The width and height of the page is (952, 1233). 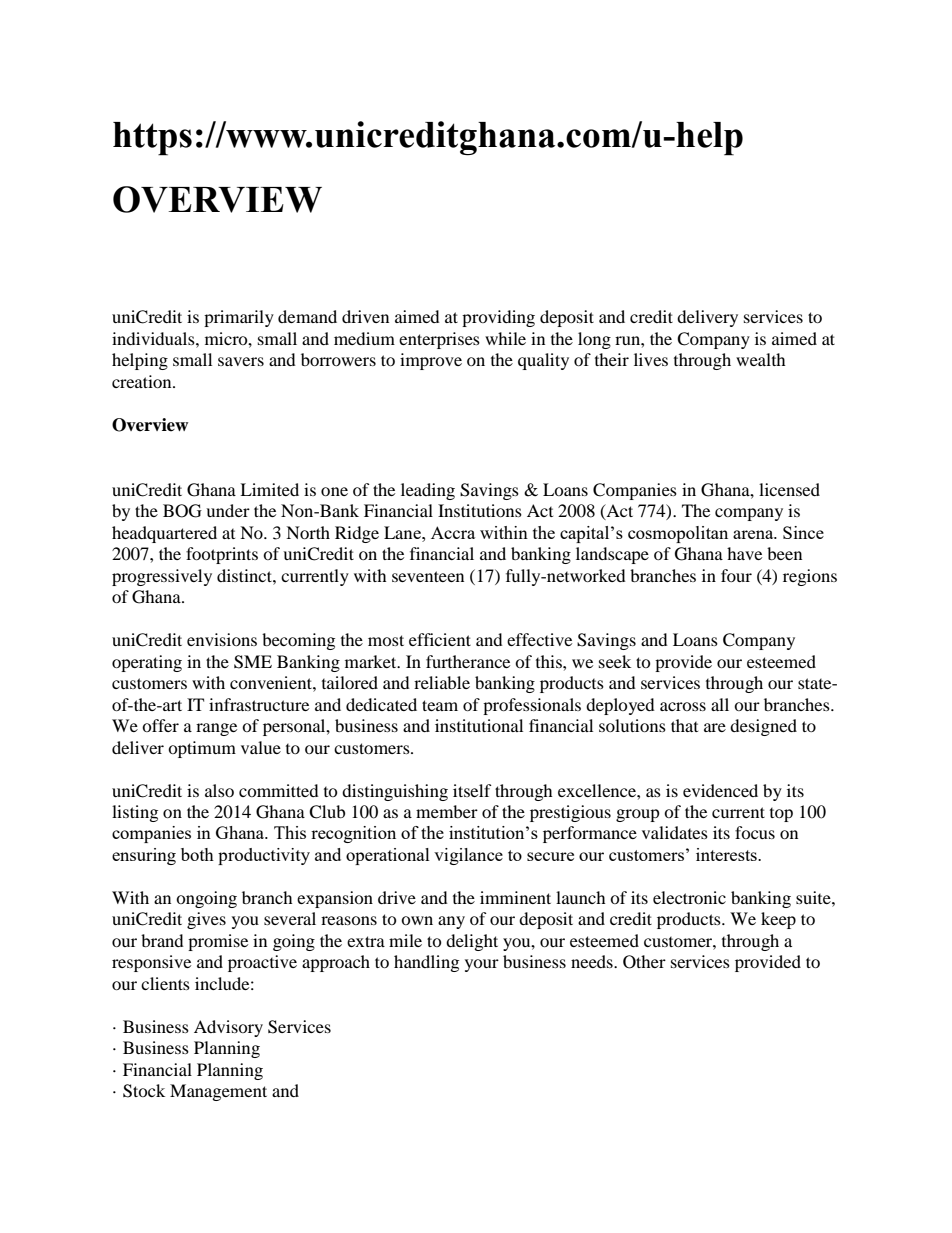 I want to click on across, so click(x=683, y=706).
